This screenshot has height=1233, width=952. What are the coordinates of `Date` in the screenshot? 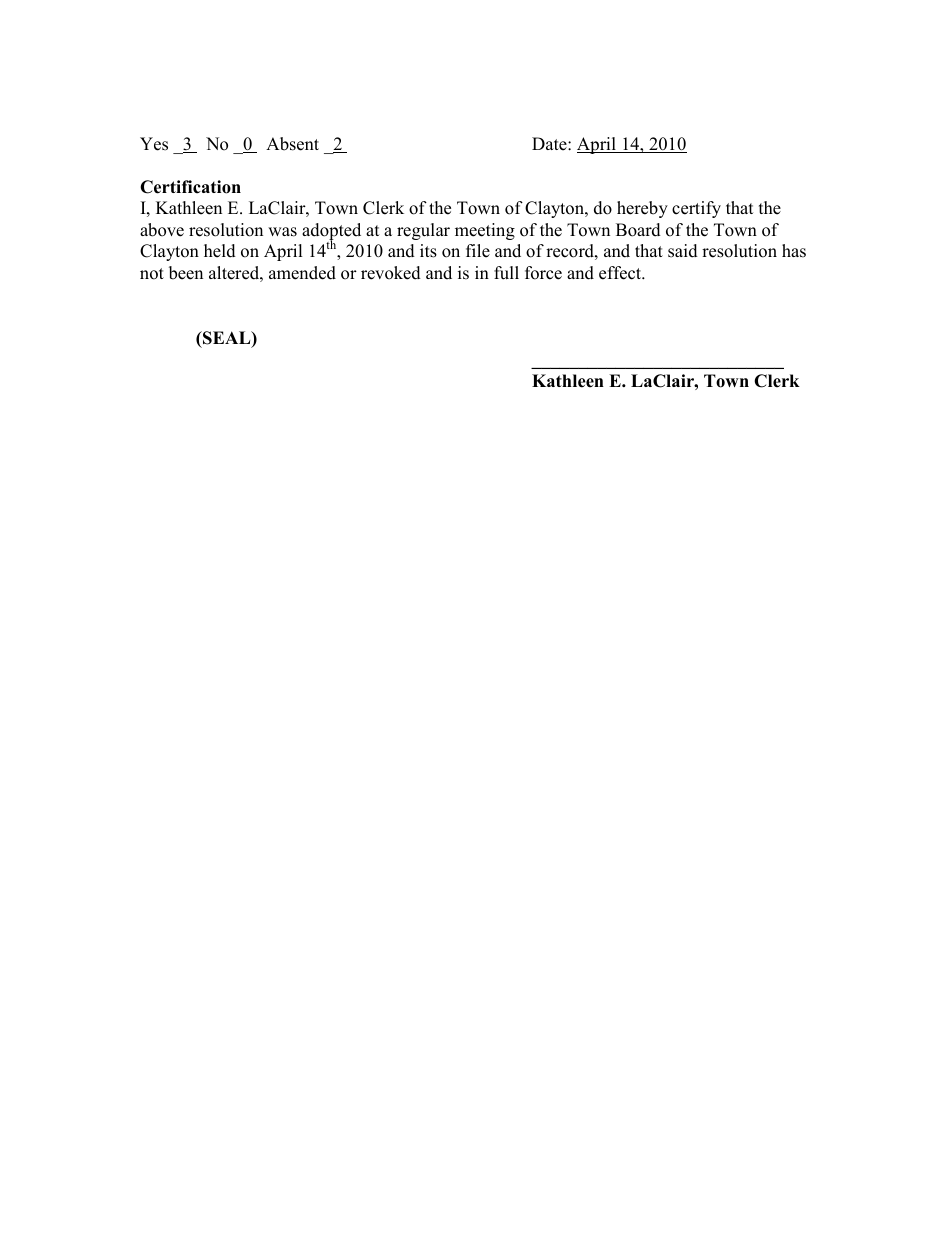 It's located at (550, 144).
